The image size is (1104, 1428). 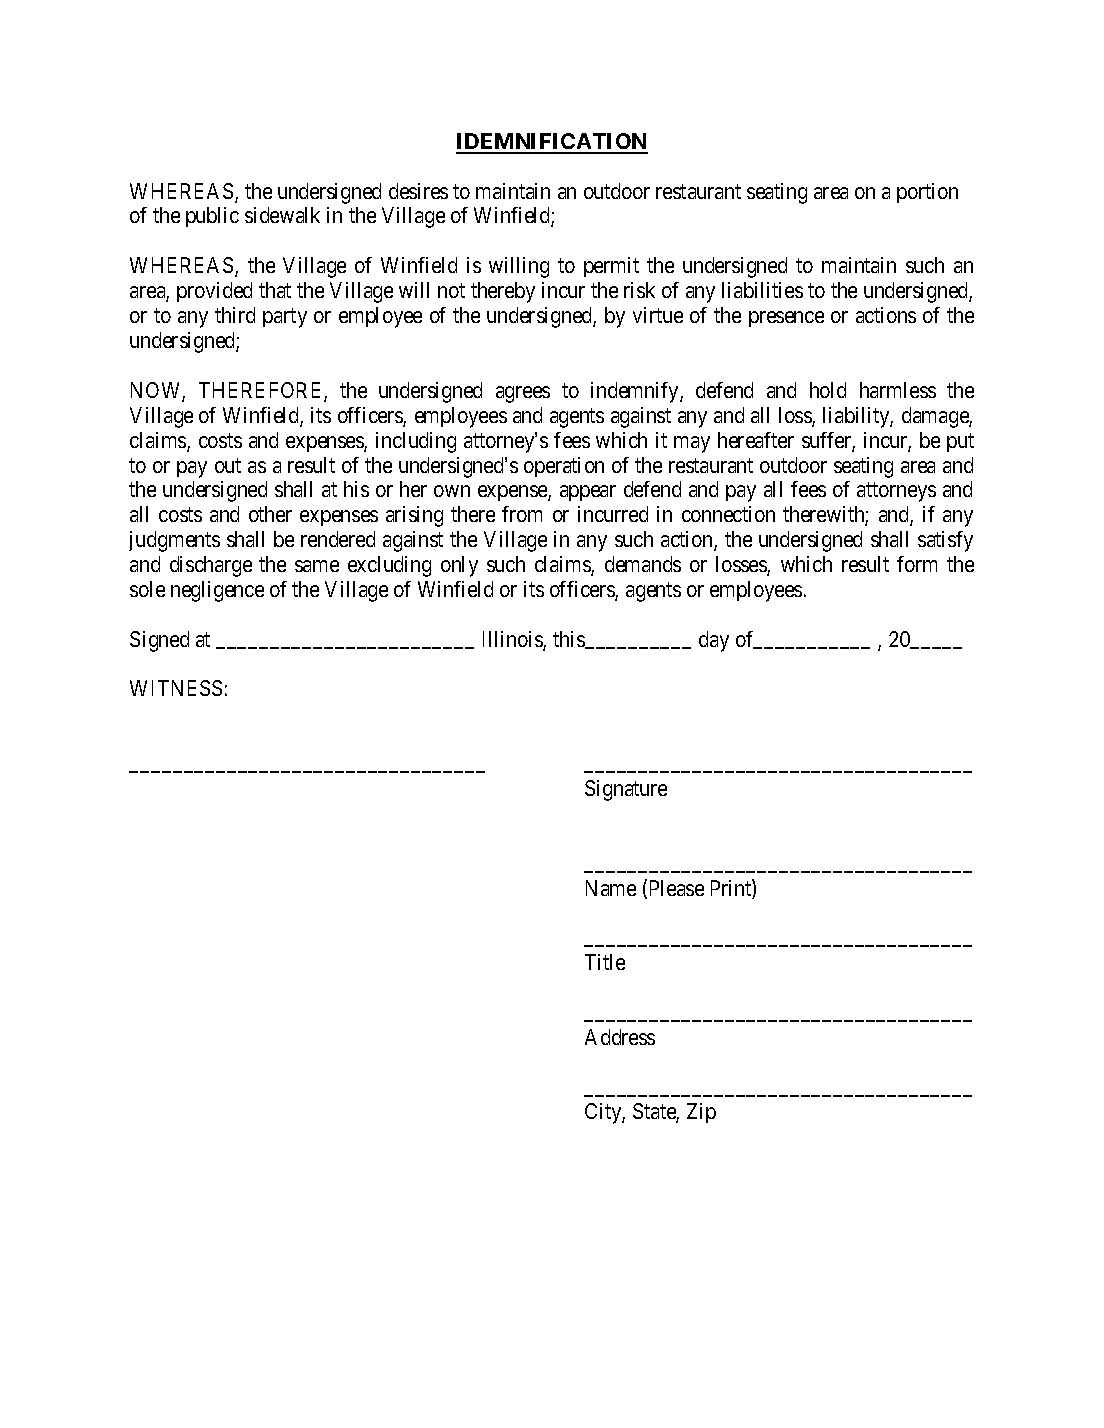 I want to click on permit, so click(x=611, y=267).
